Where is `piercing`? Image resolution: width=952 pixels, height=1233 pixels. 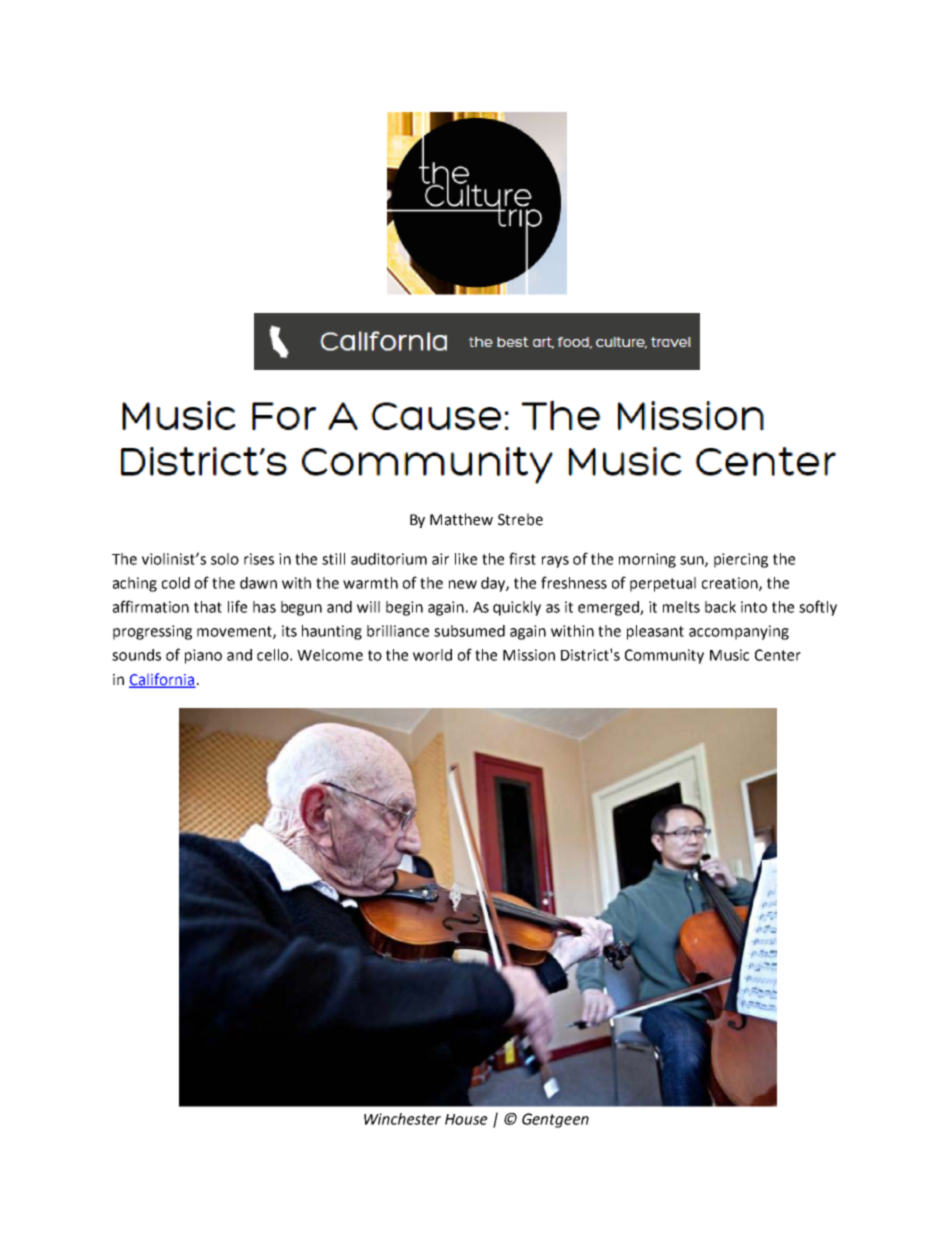 piercing is located at coordinates (741, 560).
